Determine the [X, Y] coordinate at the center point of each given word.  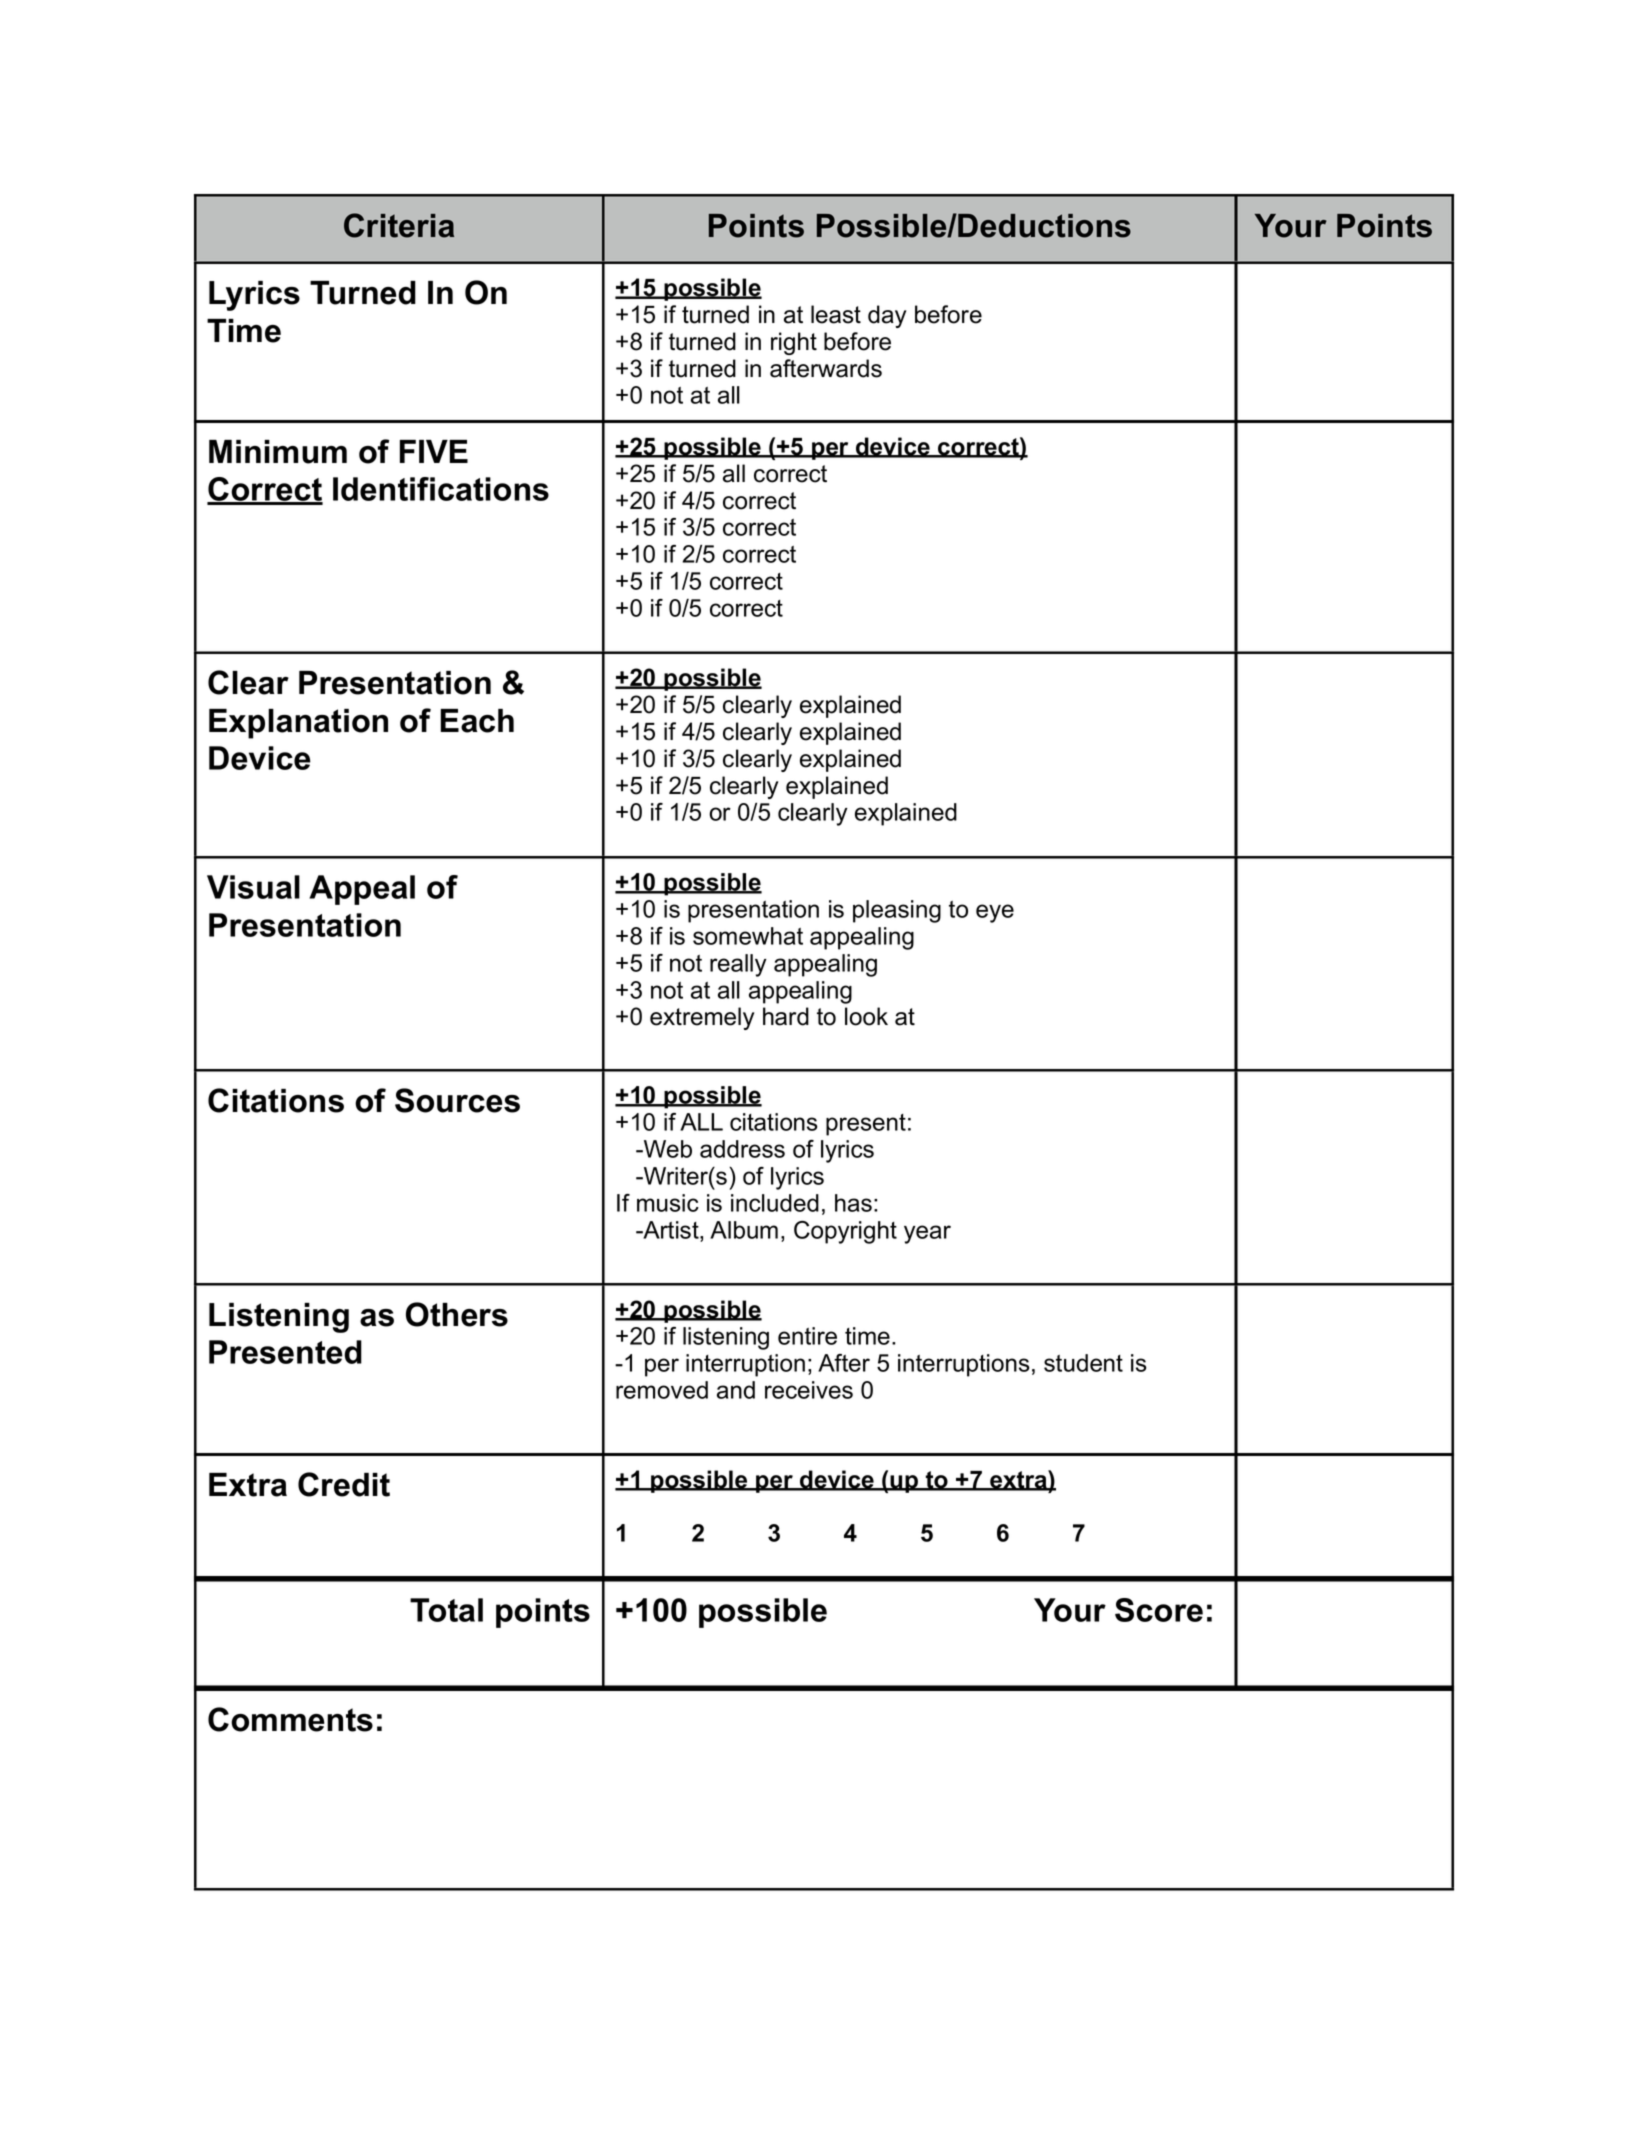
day [887, 316]
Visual [253, 887]
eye [995, 913]
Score [1159, 1610]
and [736, 1390]
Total [446, 1610]
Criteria [399, 225]
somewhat [748, 936]
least [836, 314]
